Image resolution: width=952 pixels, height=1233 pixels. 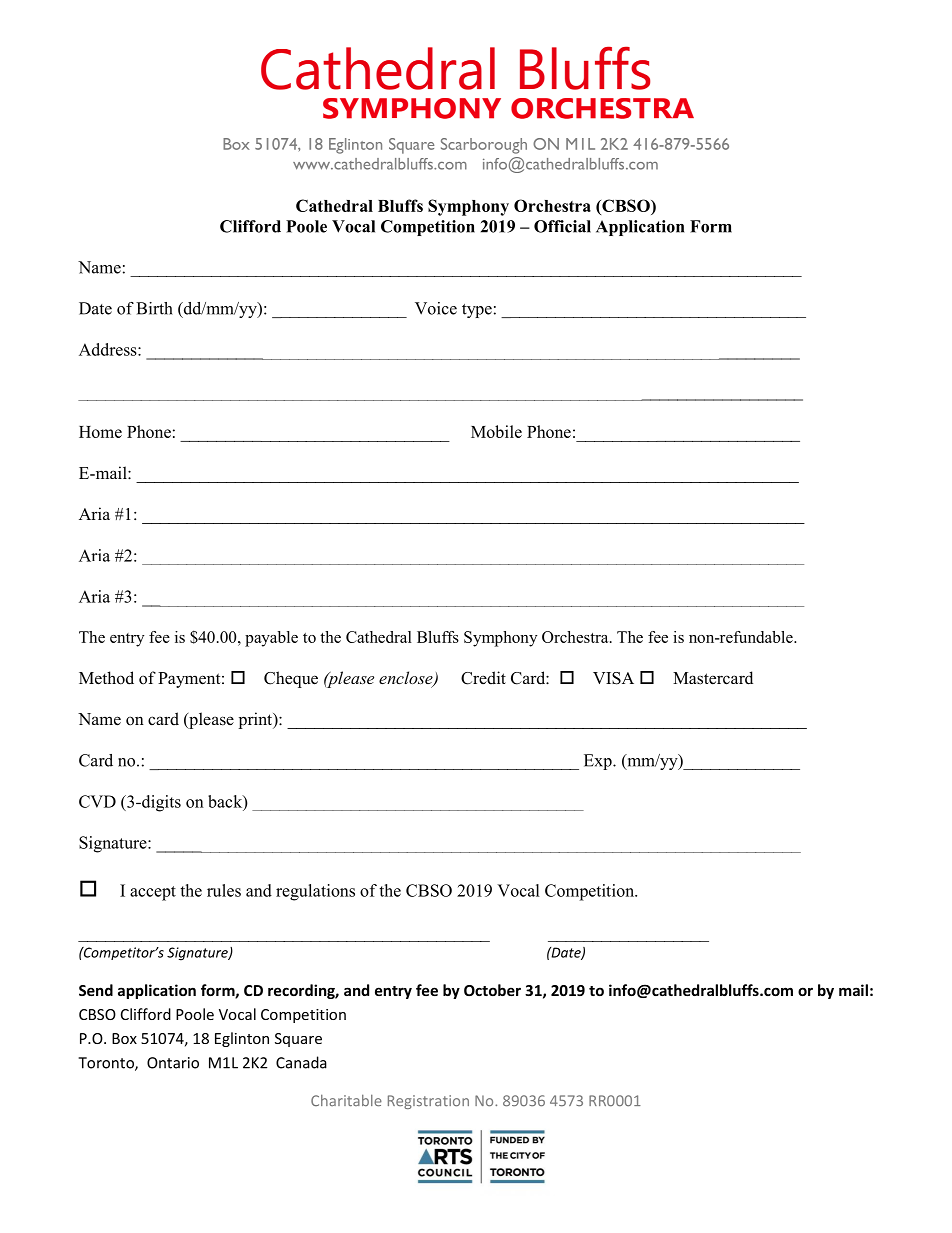 What do you see at coordinates (613, 678) in the page?
I see `VISA` at bounding box center [613, 678].
